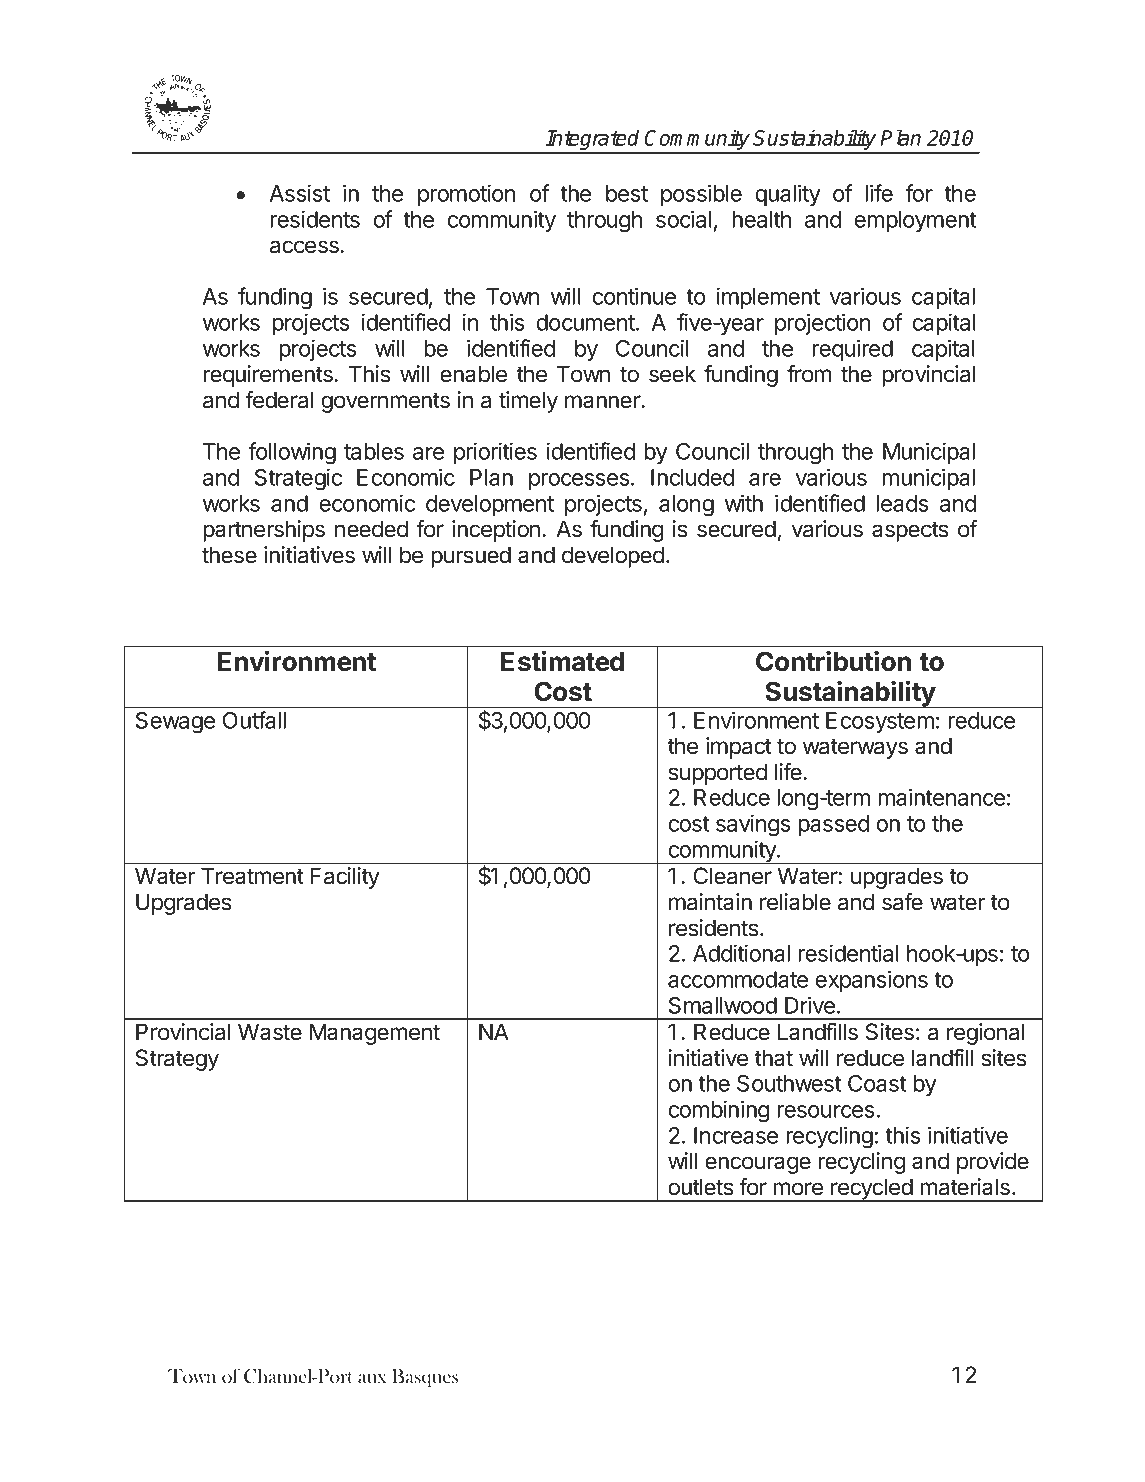 This screenshot has height=1482, width=1145. Describe the element at coordinates (915, 221) in the screenshot. I see `employment` at that location.
